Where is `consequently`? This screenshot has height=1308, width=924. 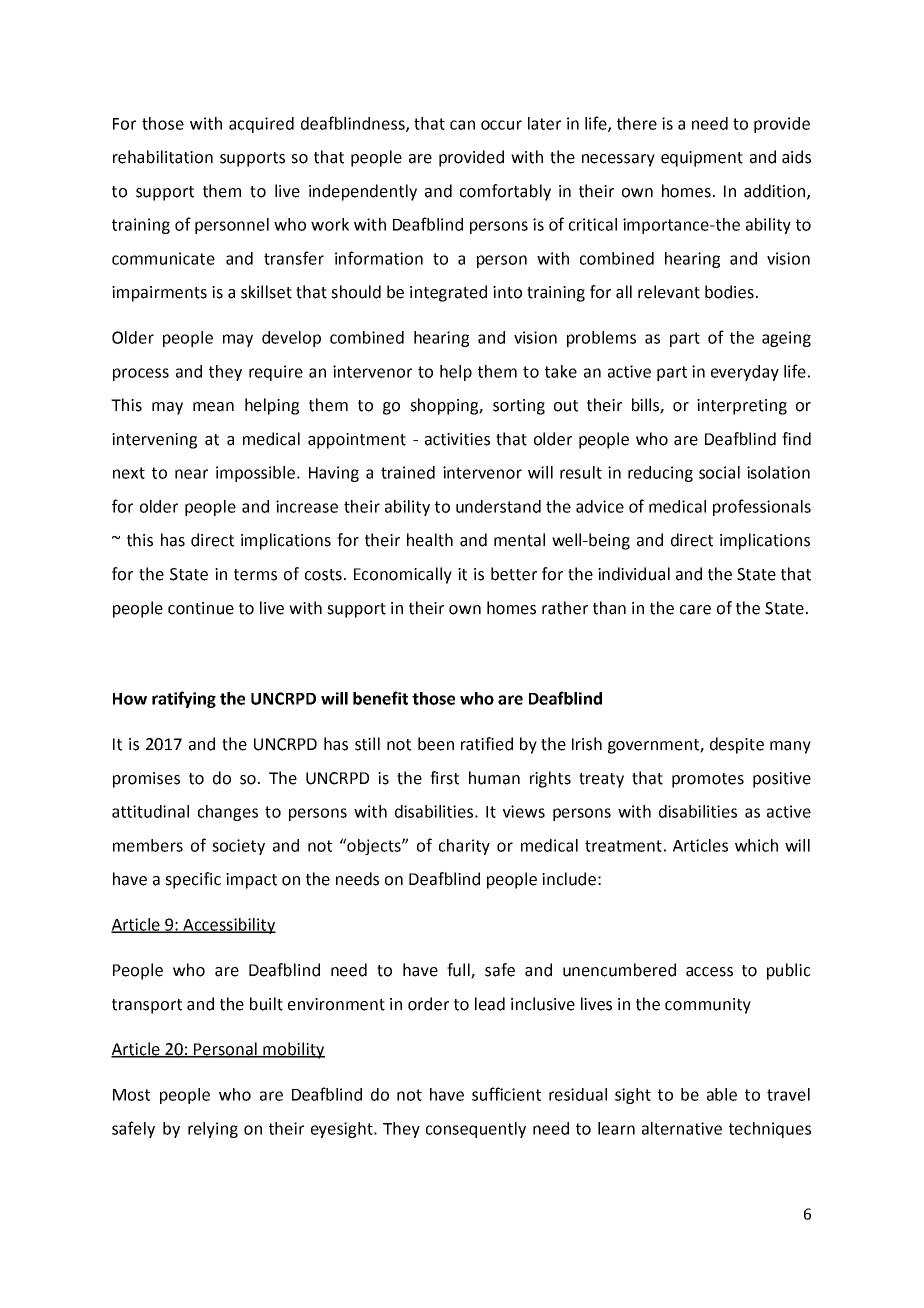 consequently is located at coordinates (476, 1130).
